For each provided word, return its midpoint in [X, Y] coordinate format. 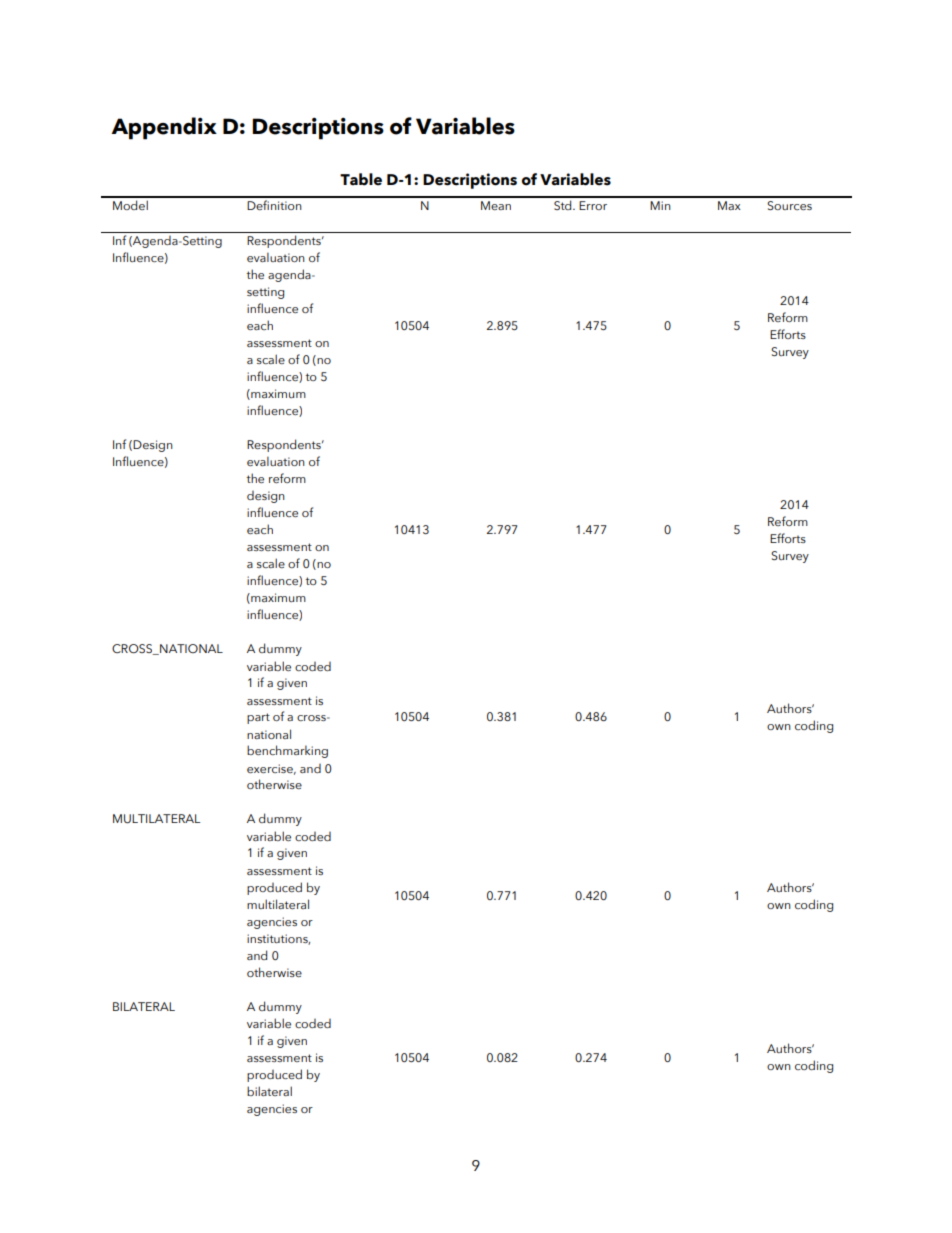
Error [593, 205]
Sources [789, 205]
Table [361, 179]
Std [564, 205]
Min [660, 205]
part [258, 718]
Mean [496, 205]
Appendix [164, 128]
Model [130, 205]
